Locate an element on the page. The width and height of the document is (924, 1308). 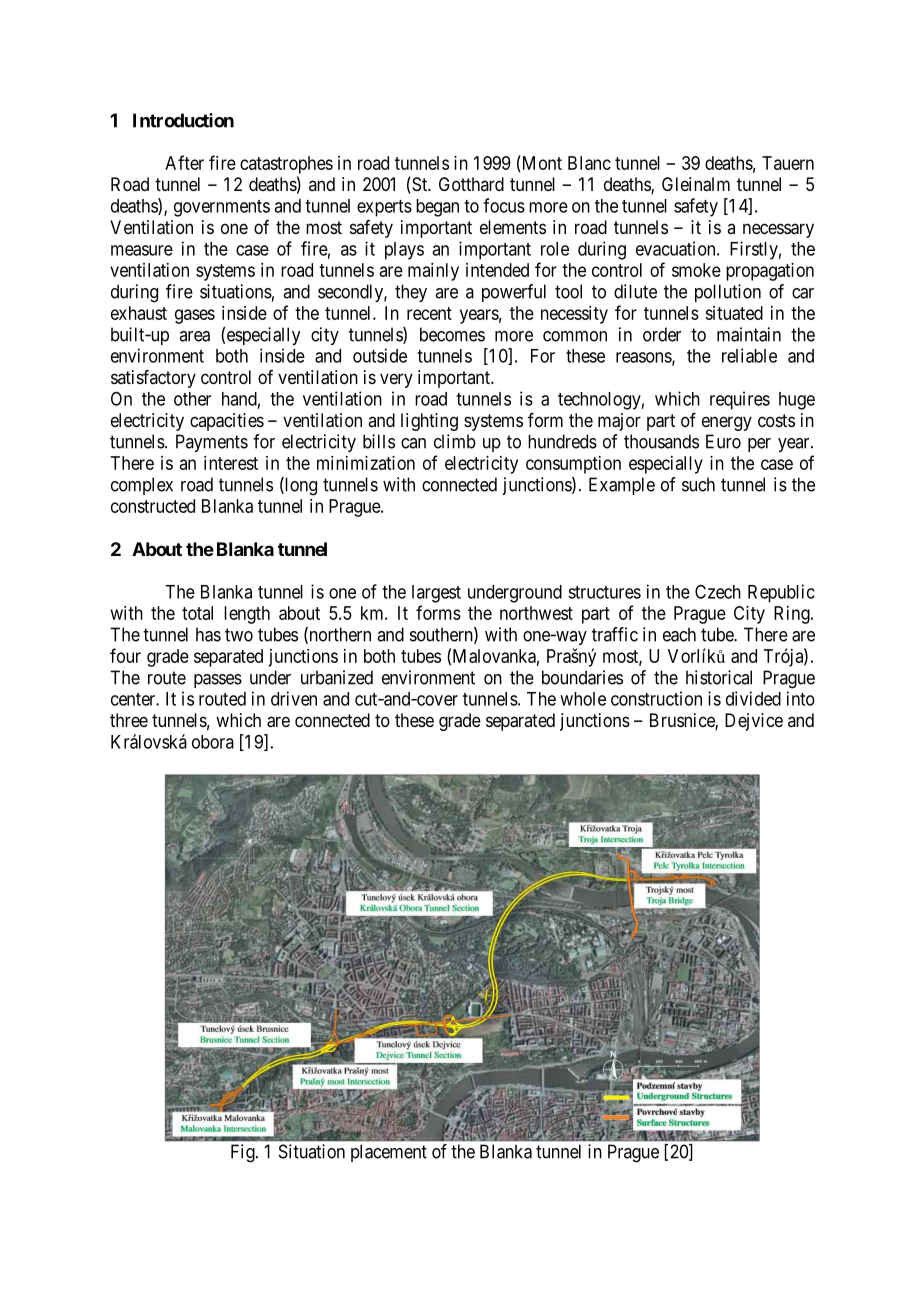
necessary is located at coordinates (778, 230).
